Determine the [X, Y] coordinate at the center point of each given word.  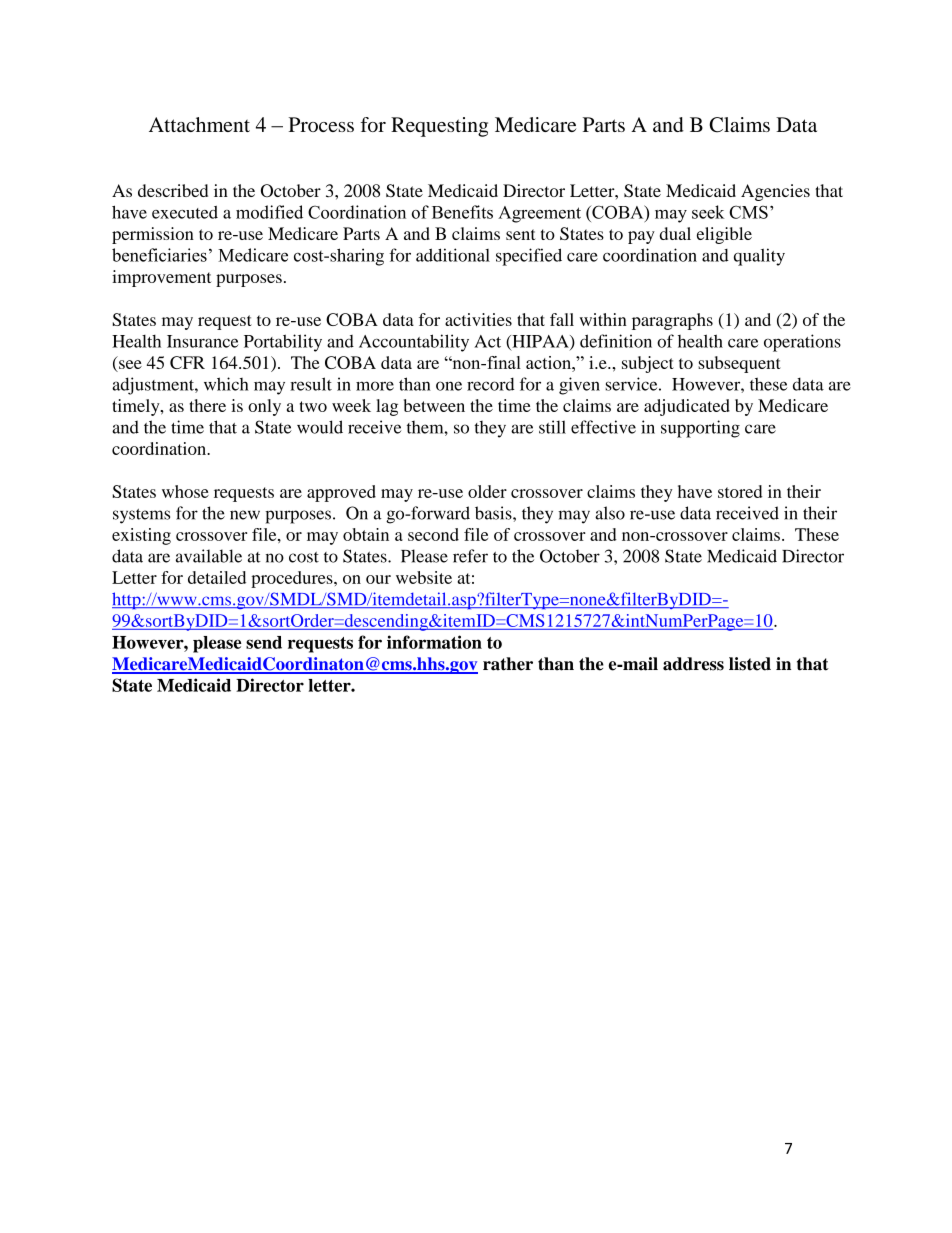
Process [321, 124]
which [226, 384]
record [491, 384]
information [434, 642]
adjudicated [687, 407]
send [264, 642]
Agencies [775, 192]
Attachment [199, 124]
